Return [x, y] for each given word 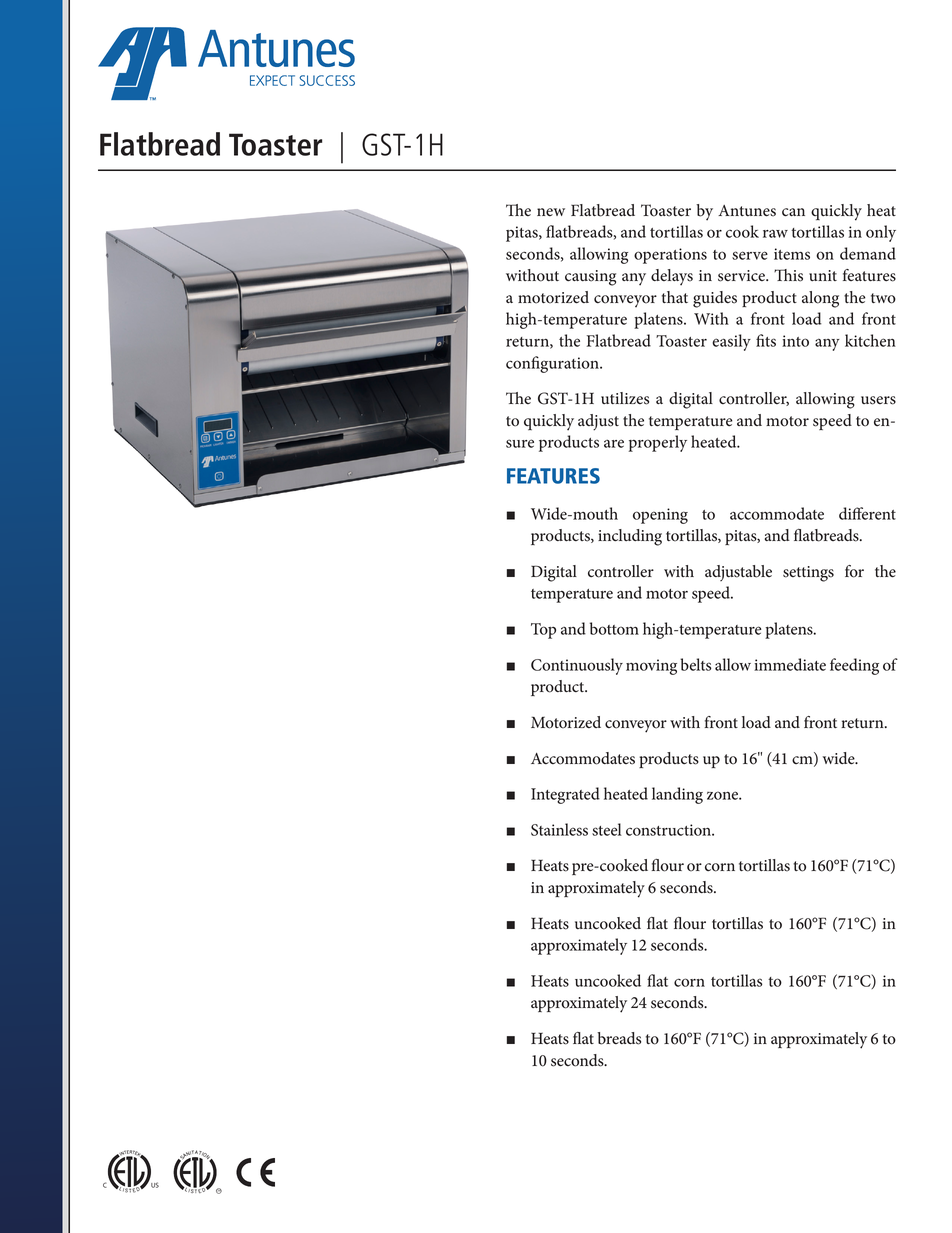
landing [677, 795]
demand [868, 253]
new [551, 212]
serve [750, 255]
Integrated [565, 795]
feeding [854, 666]
